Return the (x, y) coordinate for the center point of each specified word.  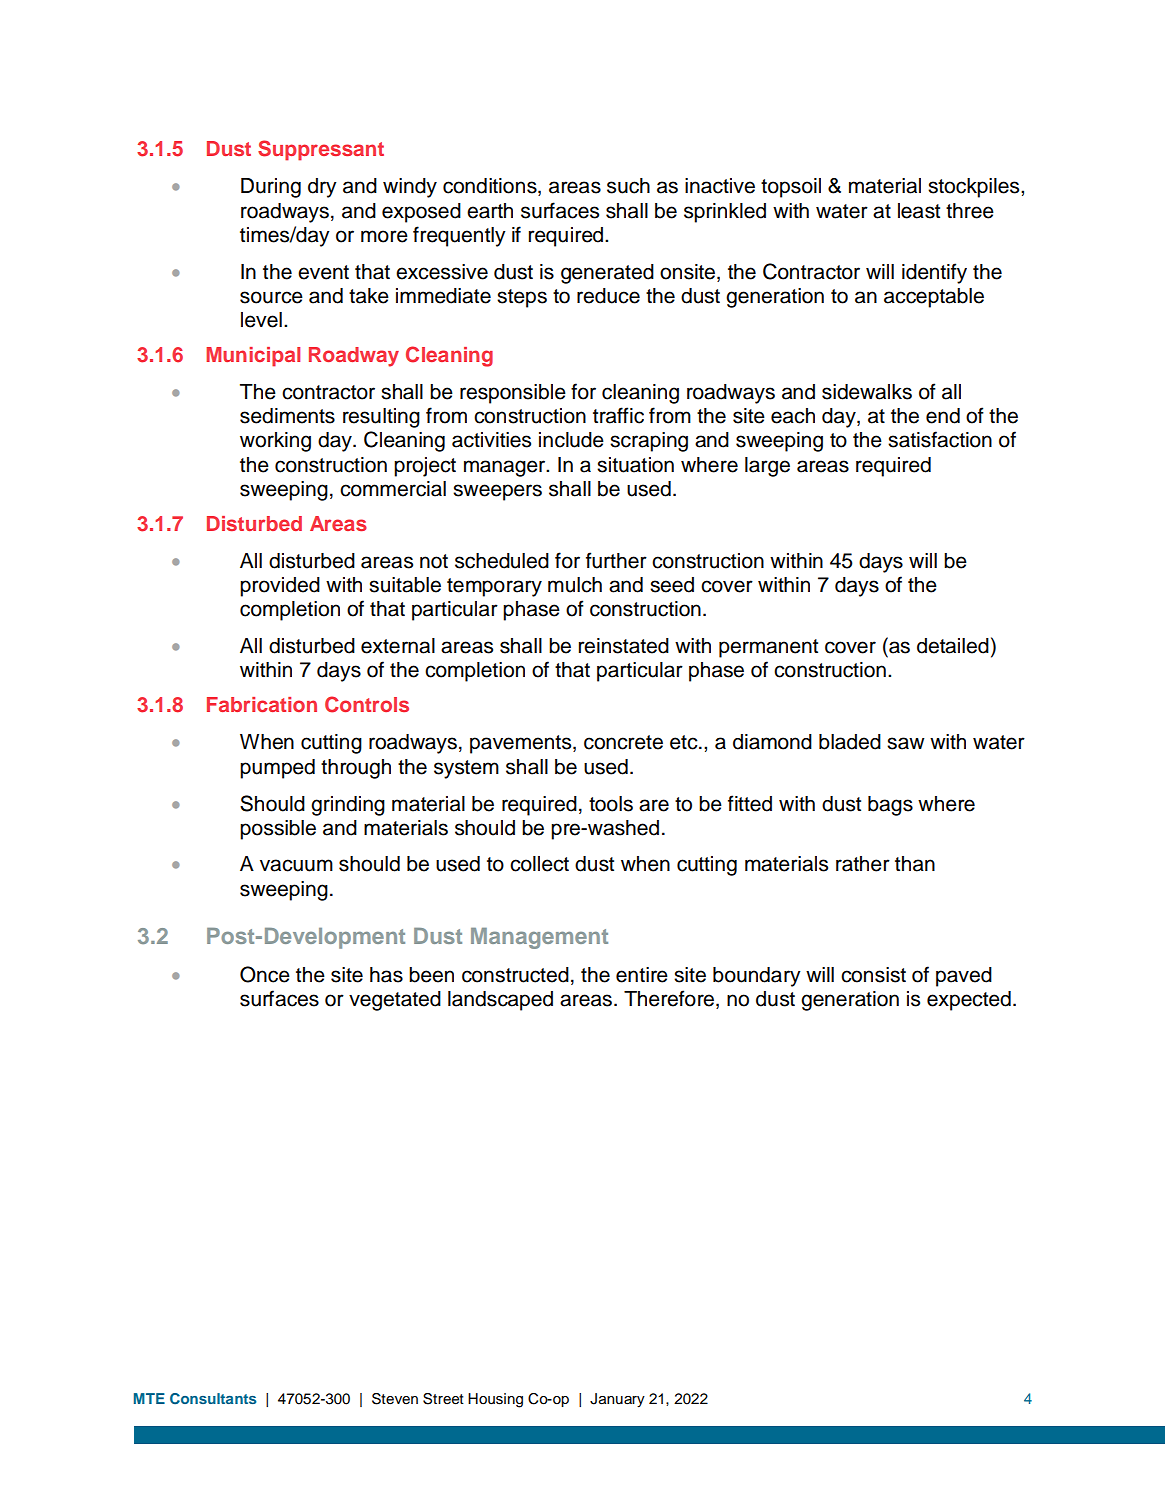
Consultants (213, 1398)
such (628, 186)
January (617, 1400)
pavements (522, 744)
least (919, 211)
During (271, 188)
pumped (277, 769)
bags (890, 806)
